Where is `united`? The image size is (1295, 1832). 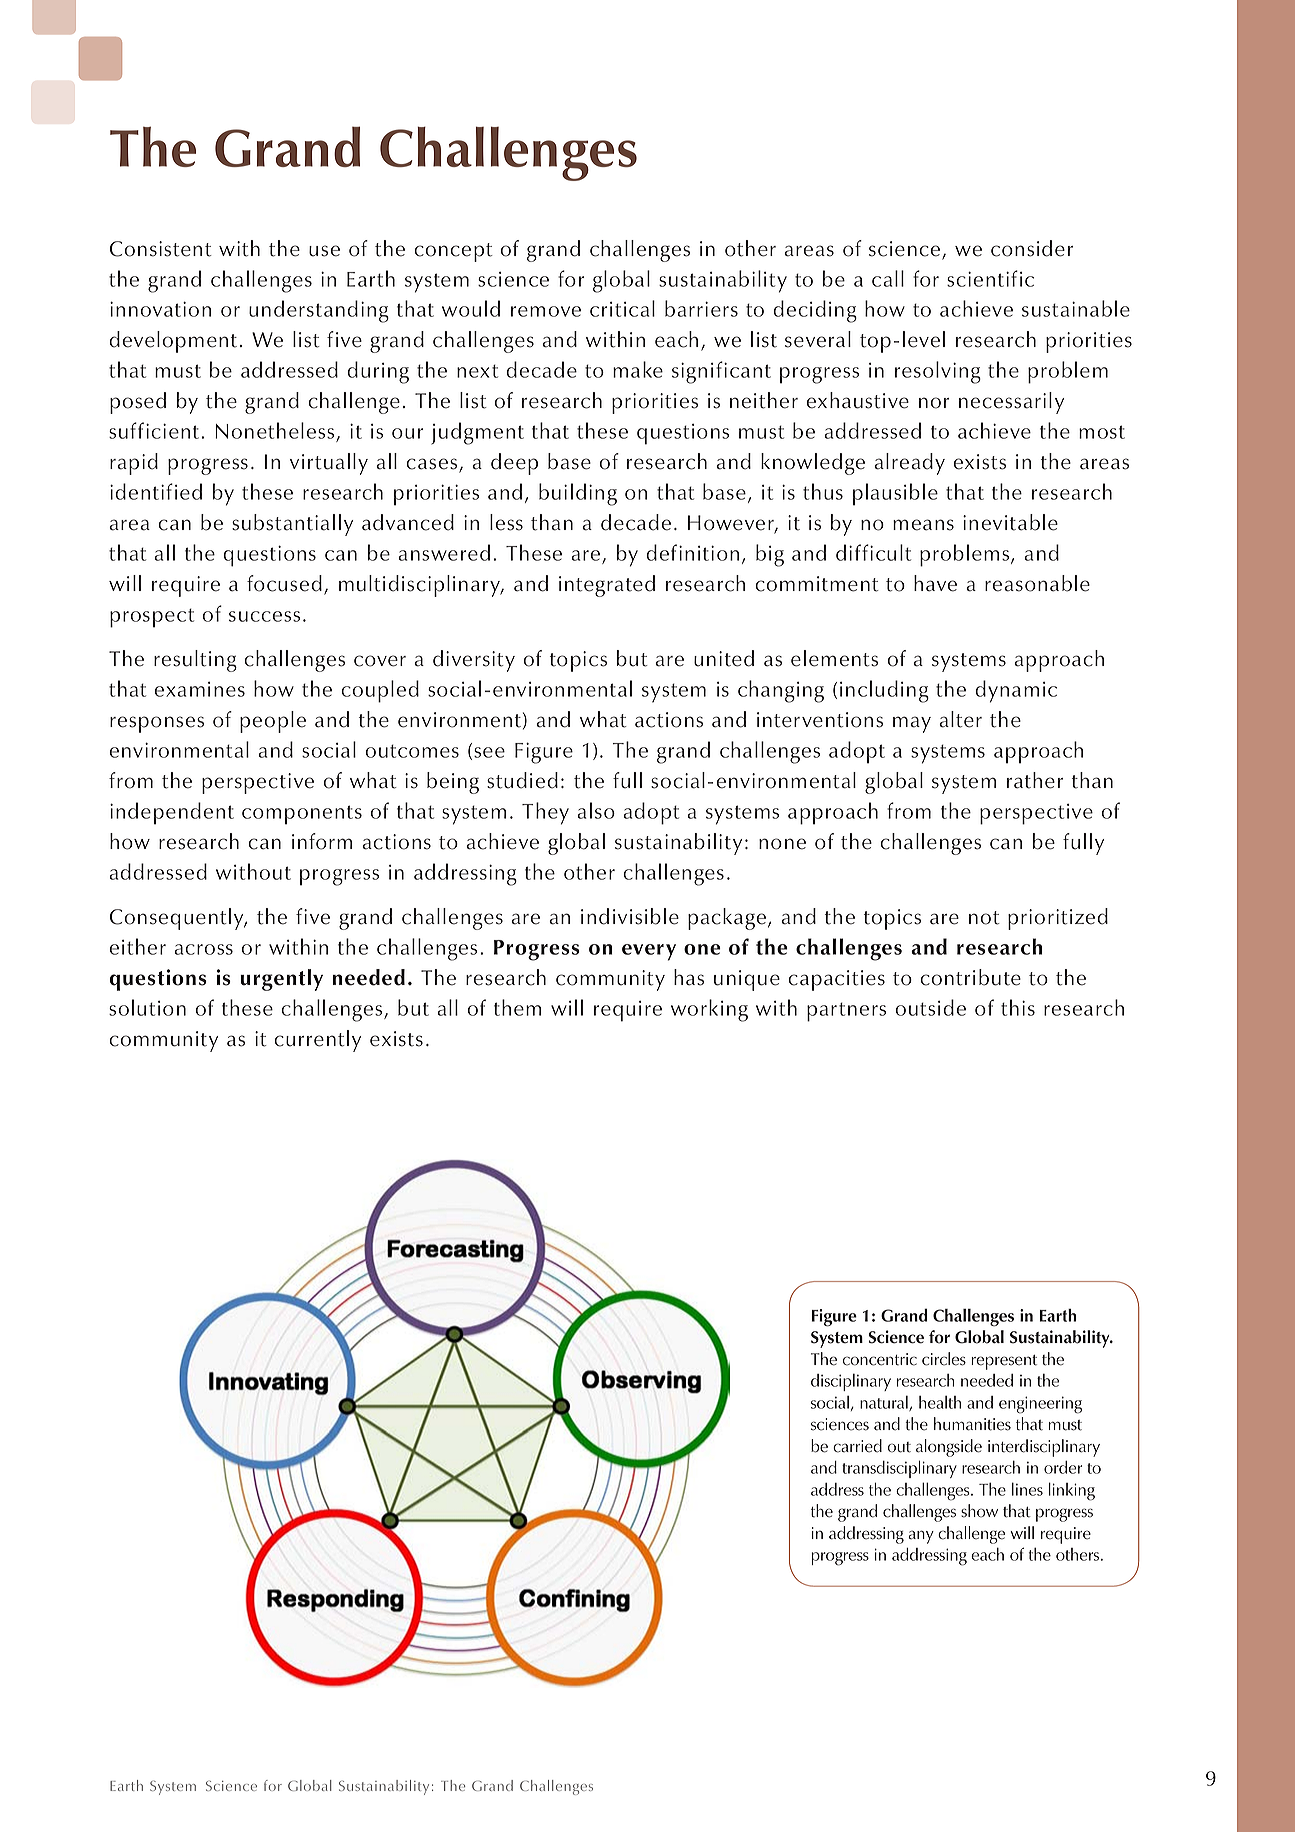
united is located at coordinates (724, 658).
